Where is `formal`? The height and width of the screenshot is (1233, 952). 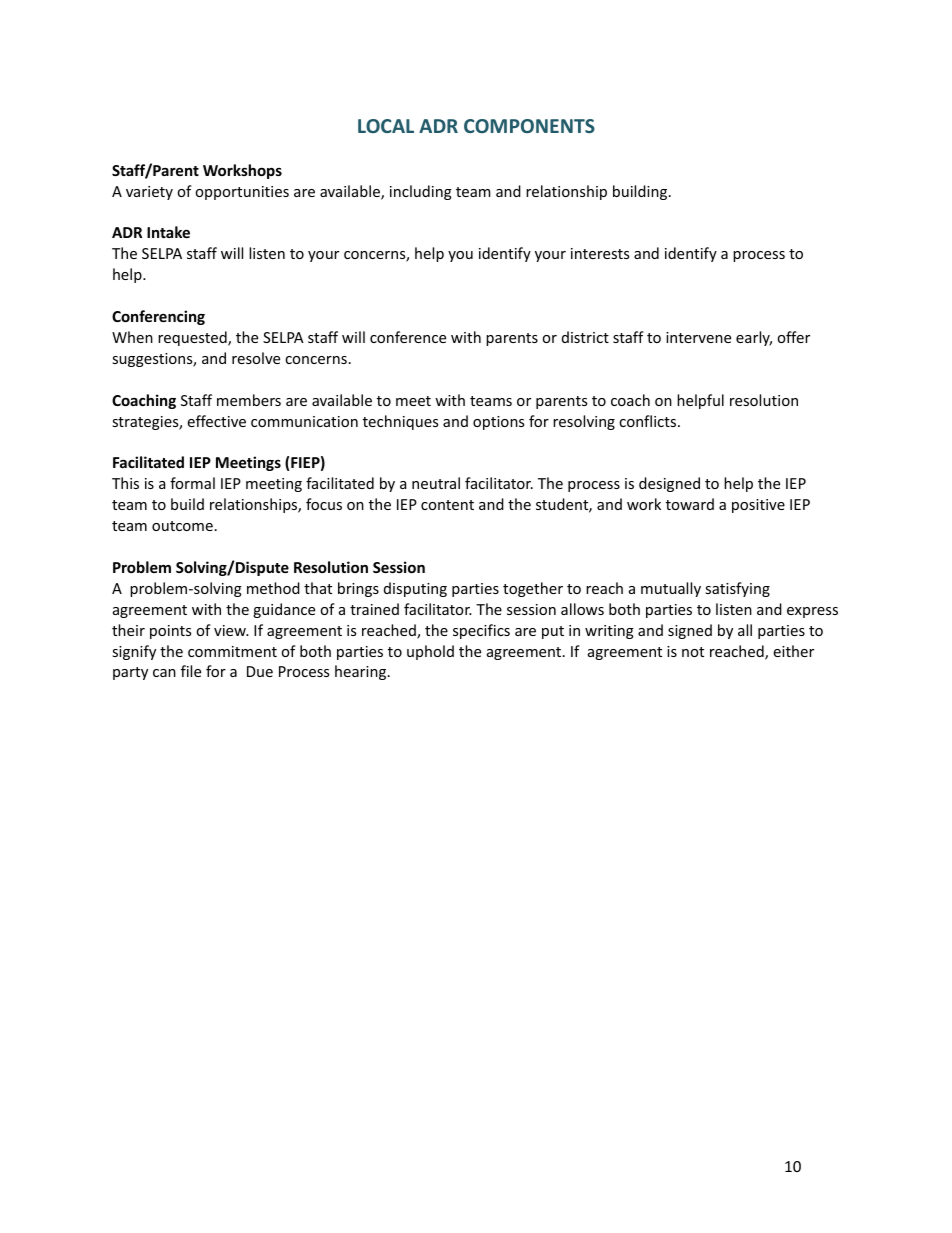
formal is located at coordinates (192, 483).
